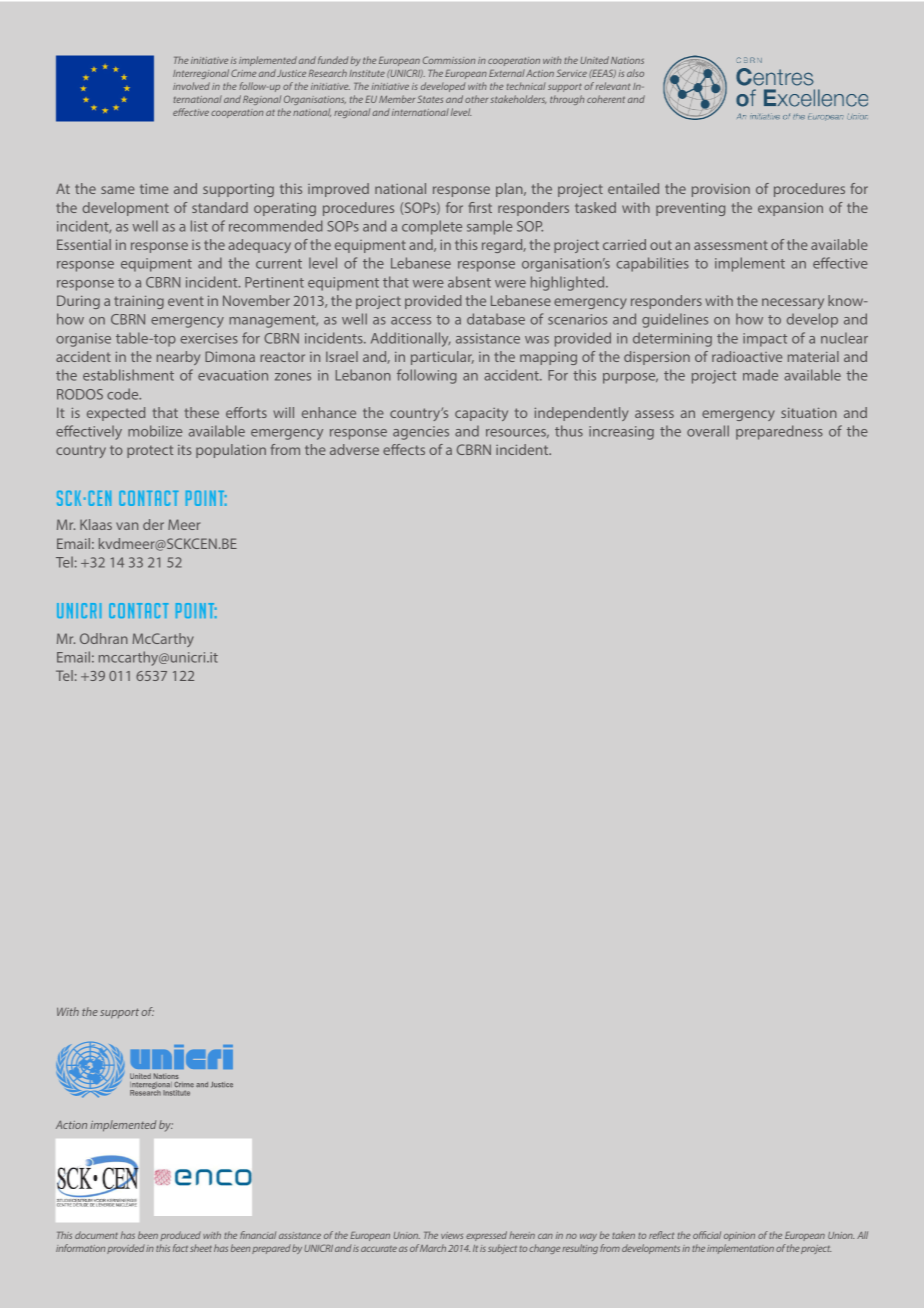 This screenshot has height=1308, width=924. Describe the element at coordinates (442, 358) in the screenshot. I see `particular` at that location.
